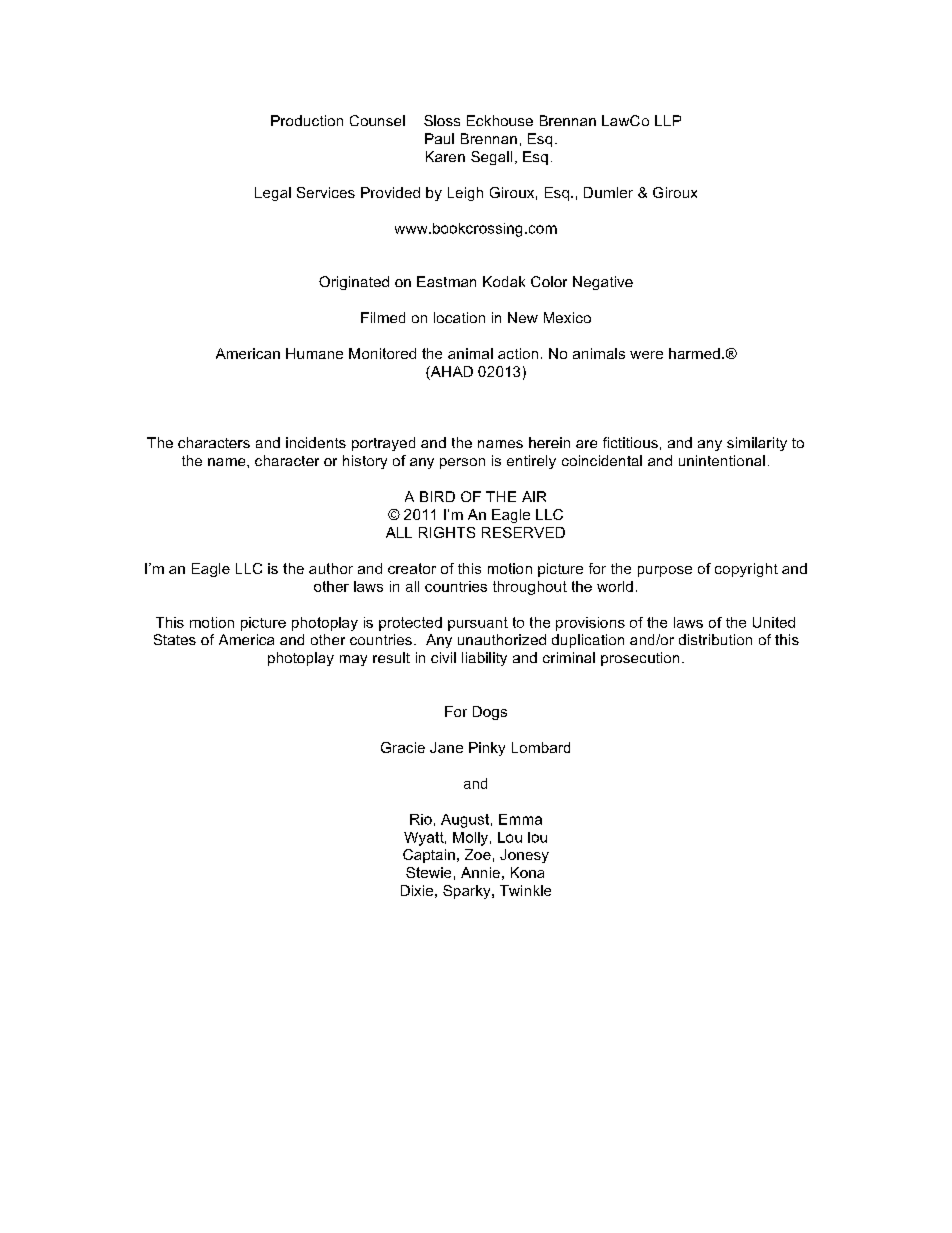  Describe the element at coordinates (491, 158) in the screenshot. I see `Segall` at that location.
